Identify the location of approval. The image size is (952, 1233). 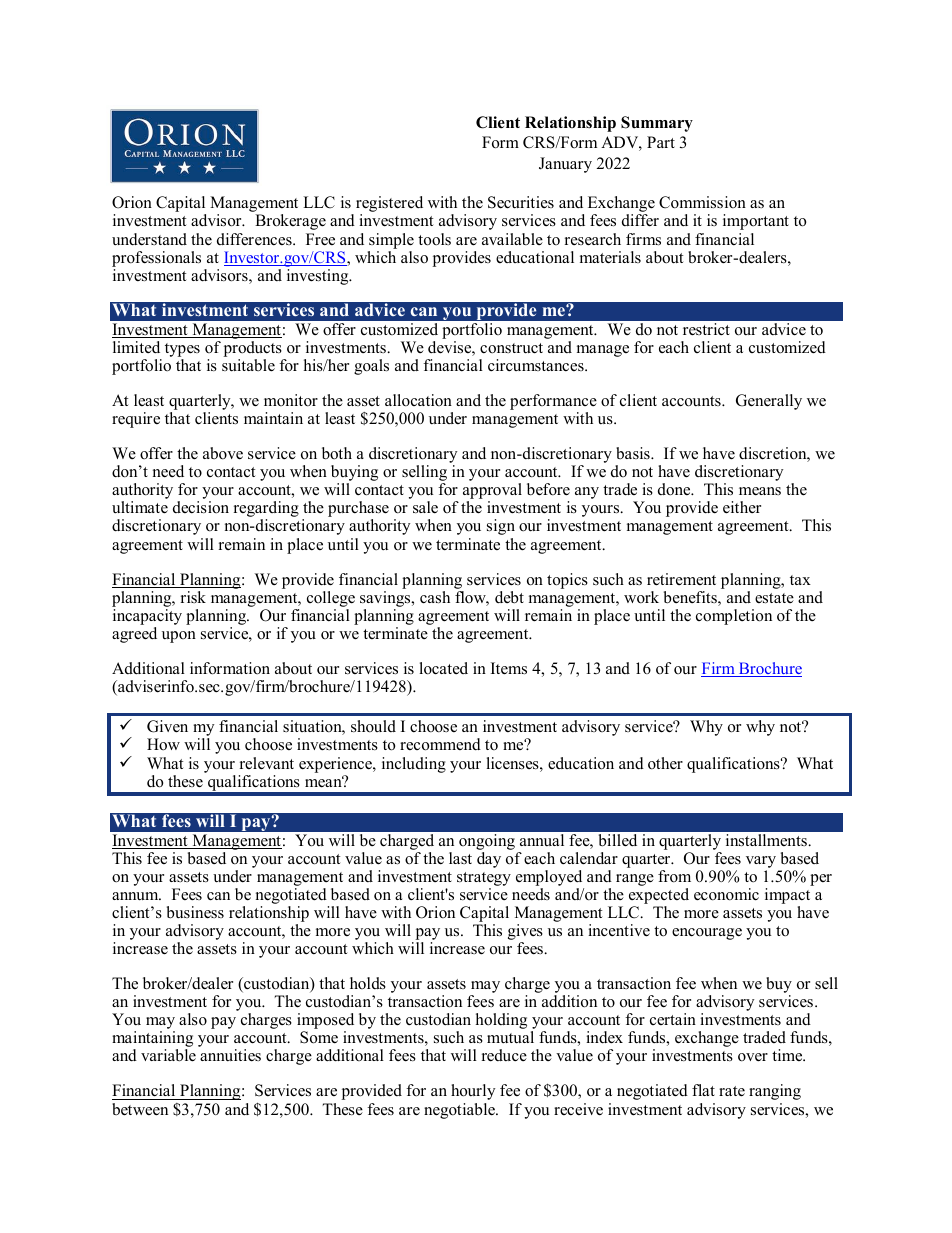
(492, 492).
